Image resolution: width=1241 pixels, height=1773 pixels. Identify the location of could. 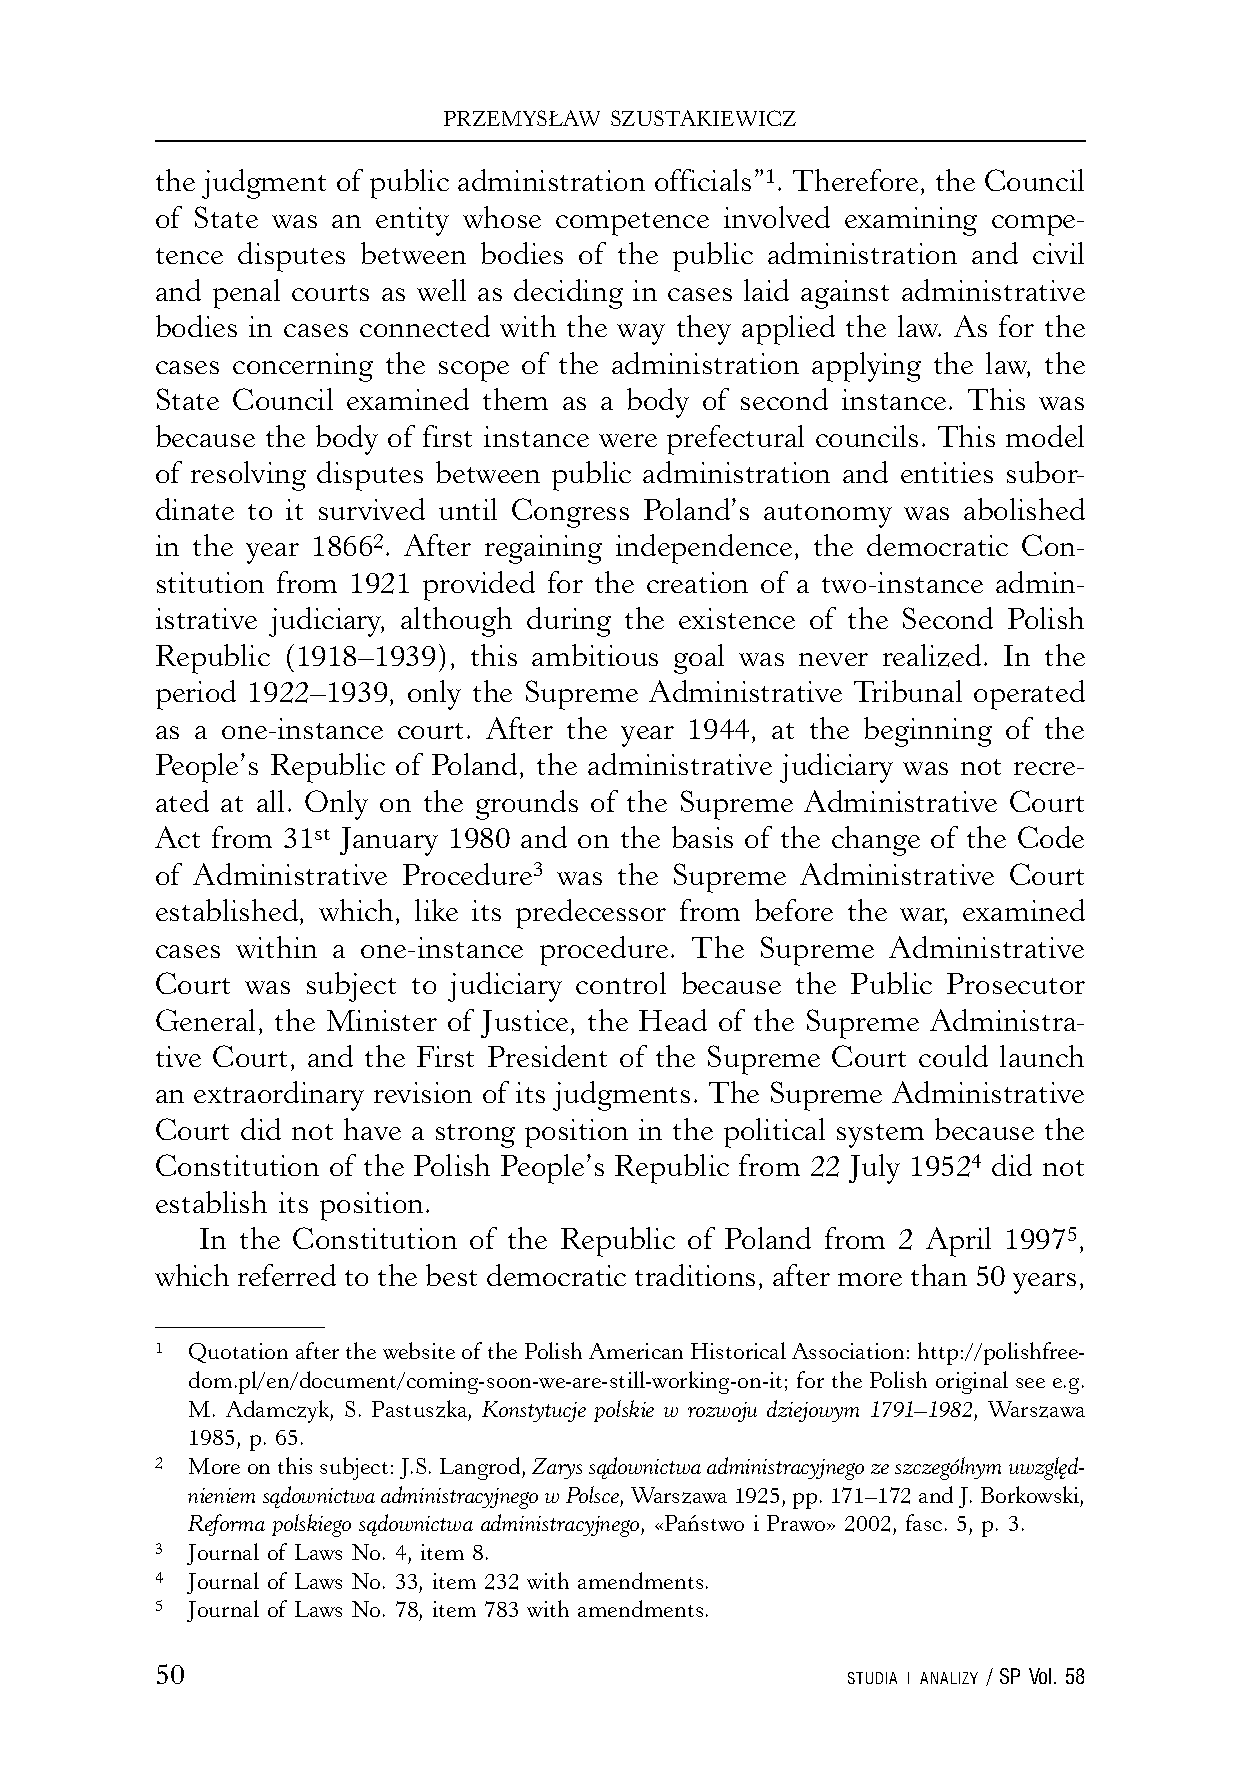
(953, 1056).
